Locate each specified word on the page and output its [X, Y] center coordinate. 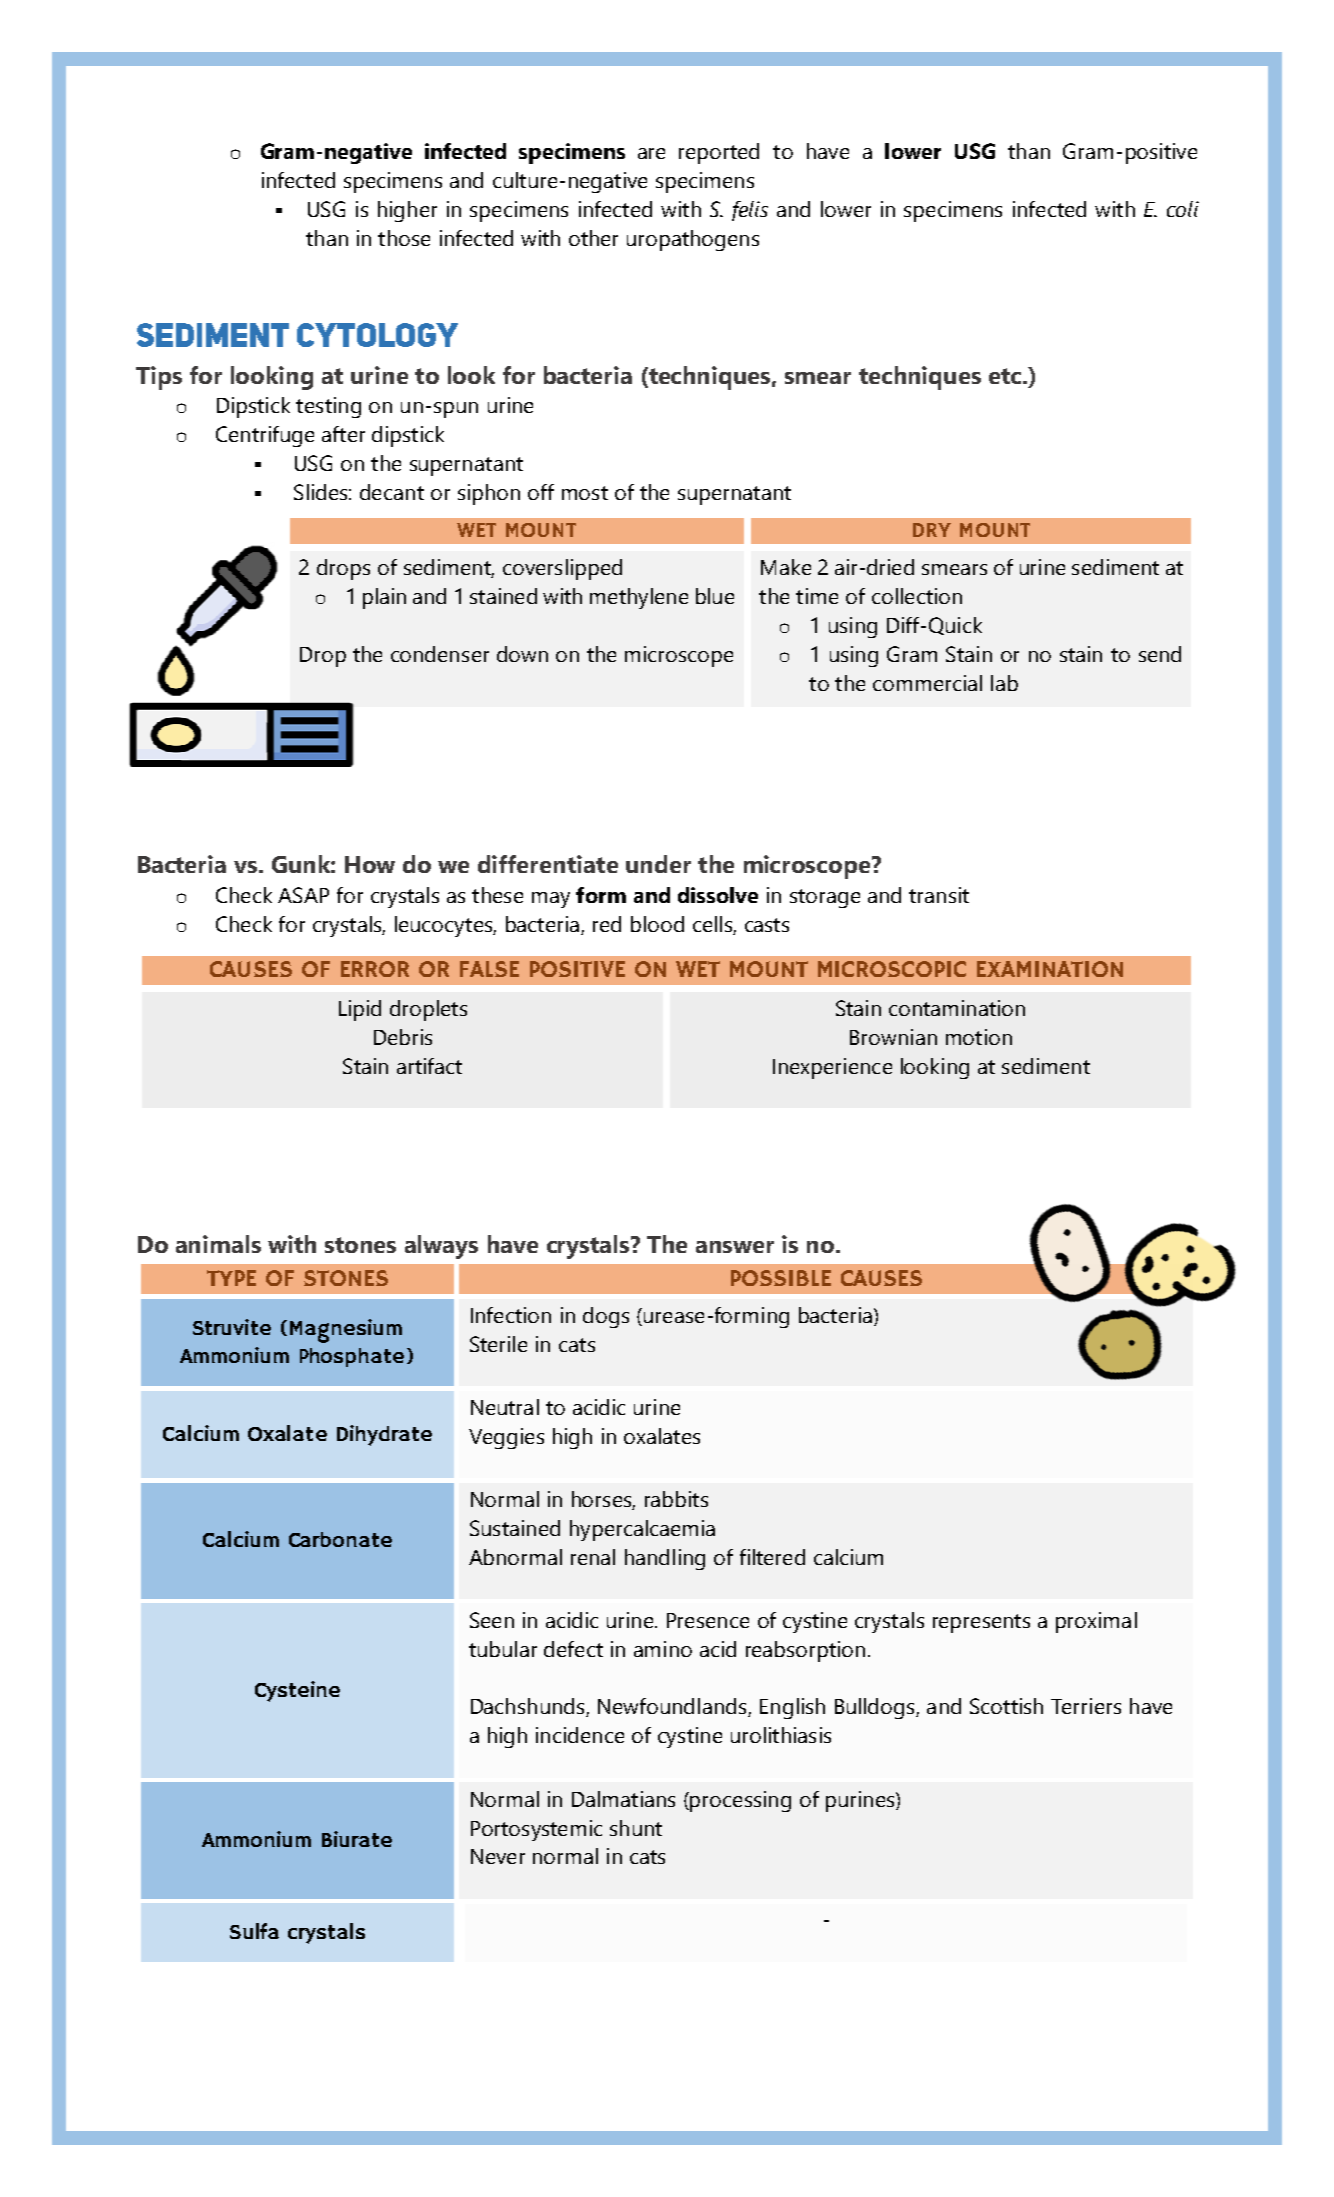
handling [665, 1559]
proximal [1096, 1622]
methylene [639, 598]
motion [979, 1037]
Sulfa [254, 1931]
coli [1183, 209]
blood [657, 924]
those [404, 238]
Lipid [360, 1010]
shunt [636, 1828]
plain [384, 598]
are [651, 153]
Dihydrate [384, 1435]
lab [1004, 683]
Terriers [1086, 1706]
